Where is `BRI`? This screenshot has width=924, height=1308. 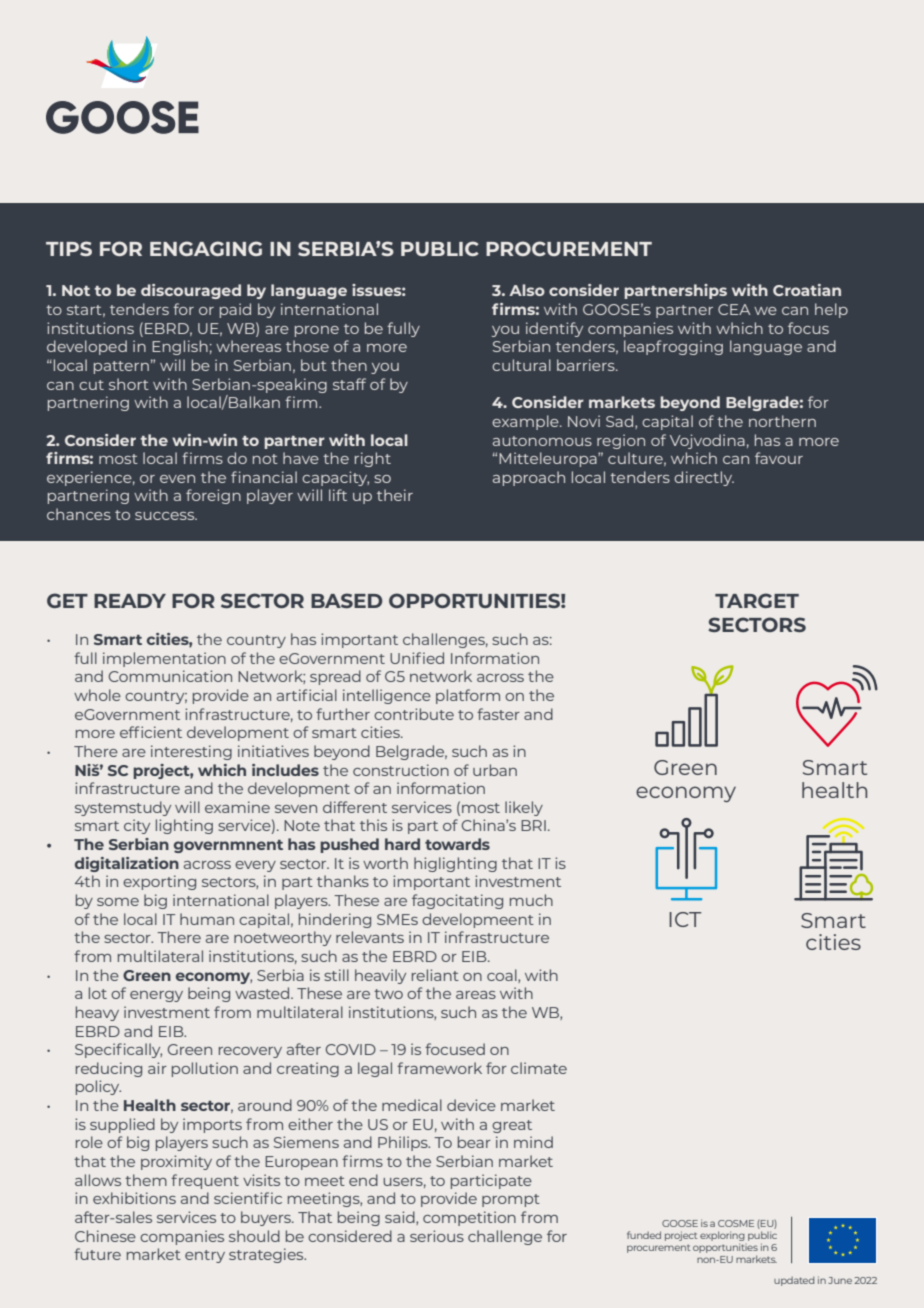
BRI is located at coordinates (533, 825).
